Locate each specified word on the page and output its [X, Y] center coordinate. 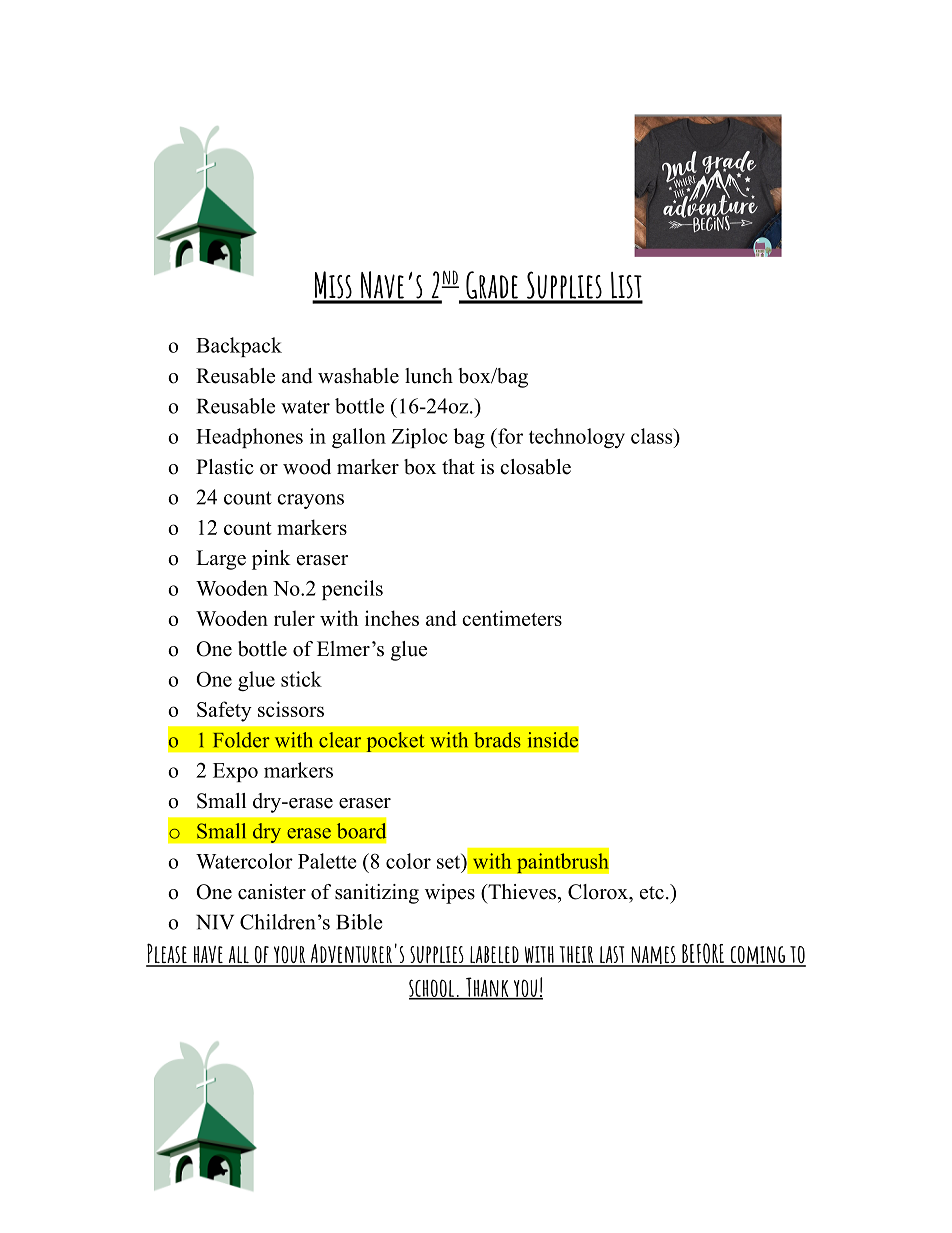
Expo [235, 772]
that [458, 466]
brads [497, 740]
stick [301, 679]
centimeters [512, 618]
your [289, 956]
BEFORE [703, 954]
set [450, 861]
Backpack [239, 347]
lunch [429, 376]
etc [652, 893]
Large [221, 560]
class [653, 436]
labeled [494, 956]
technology [577, 438]
